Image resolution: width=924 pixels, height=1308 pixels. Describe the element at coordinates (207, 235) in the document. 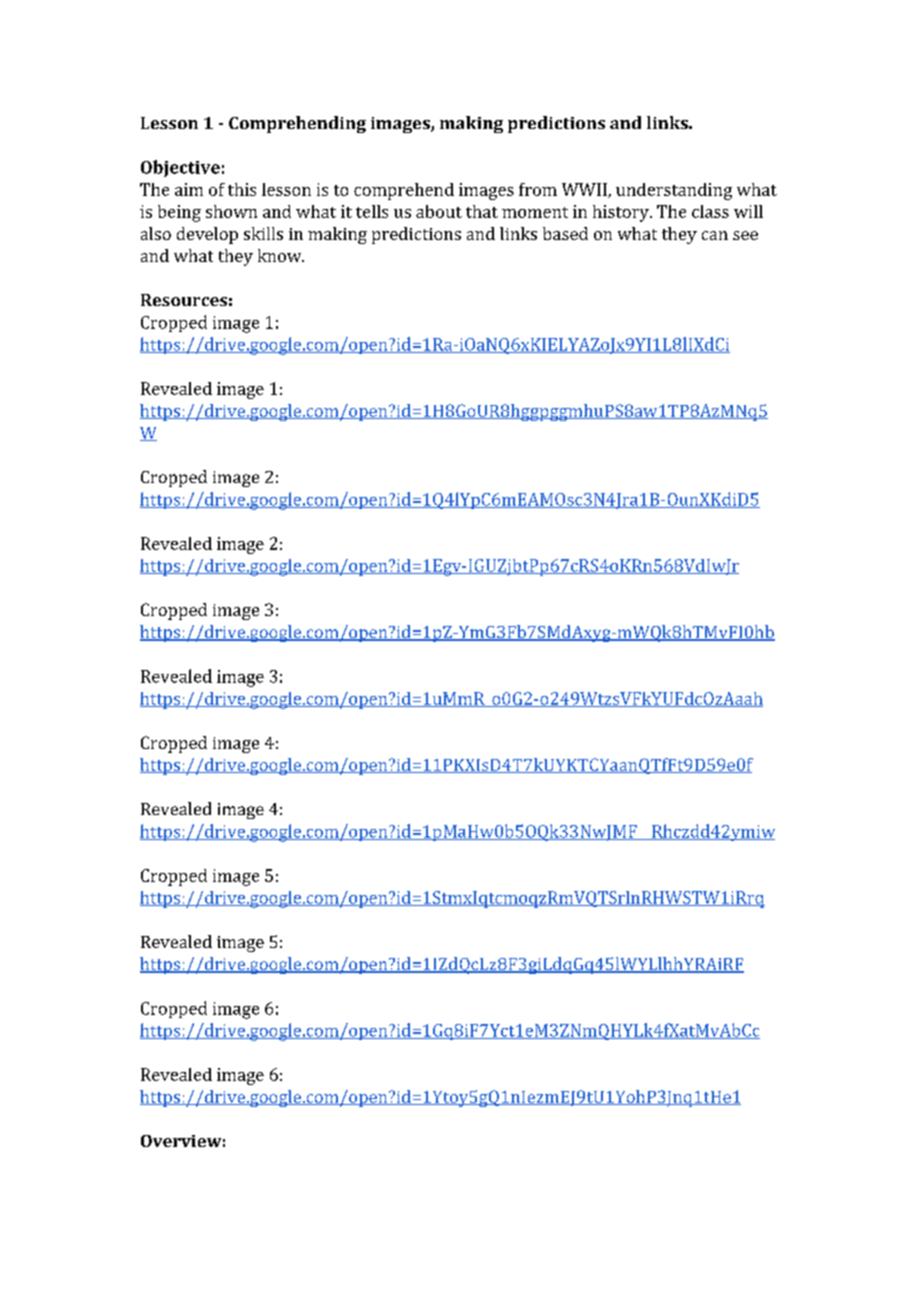

I see `develop` at that location.
